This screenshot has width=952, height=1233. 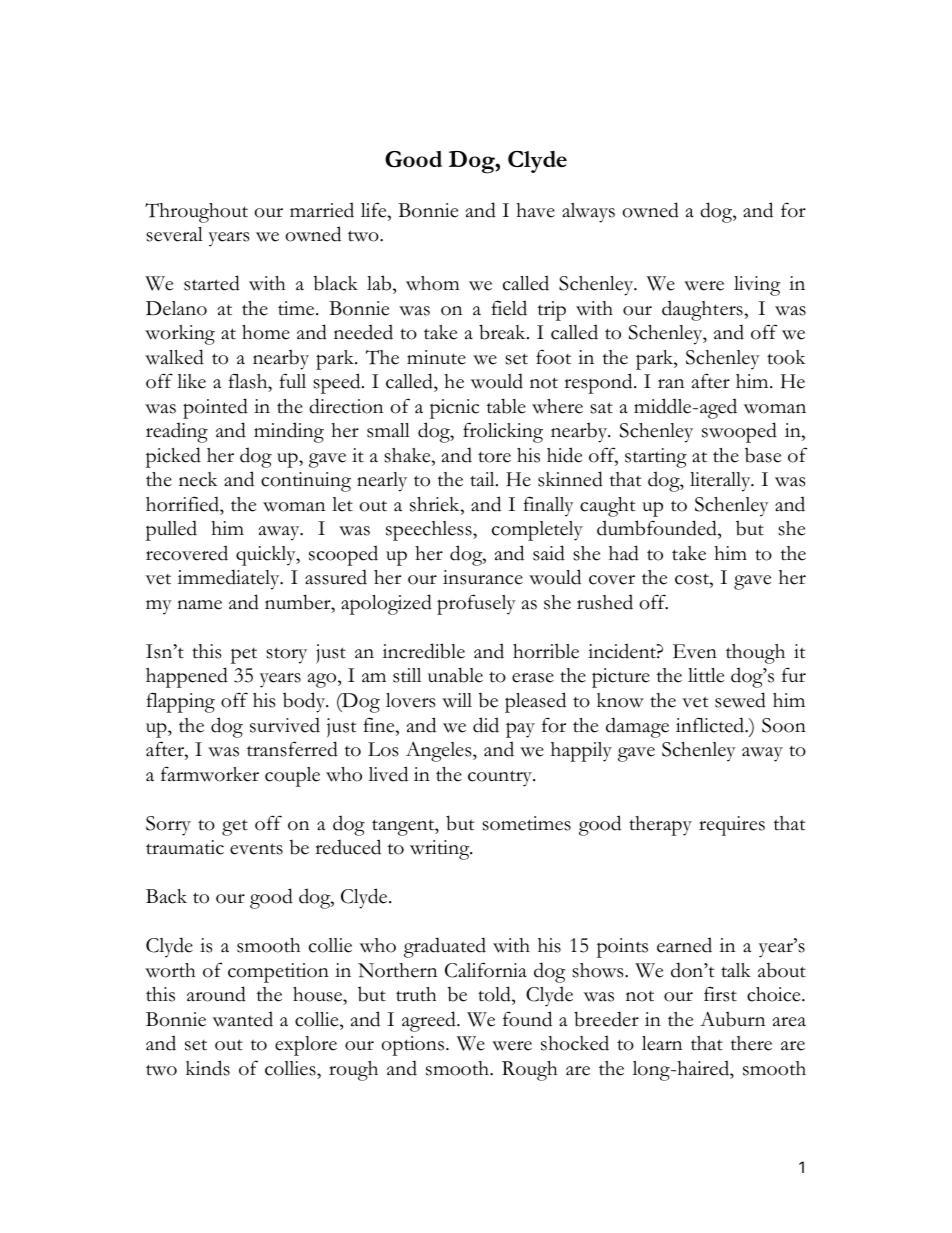 What do you see at coordinates (476, 604) in the screenshot?
I see `profusely` at bounding box center [476, 604].
